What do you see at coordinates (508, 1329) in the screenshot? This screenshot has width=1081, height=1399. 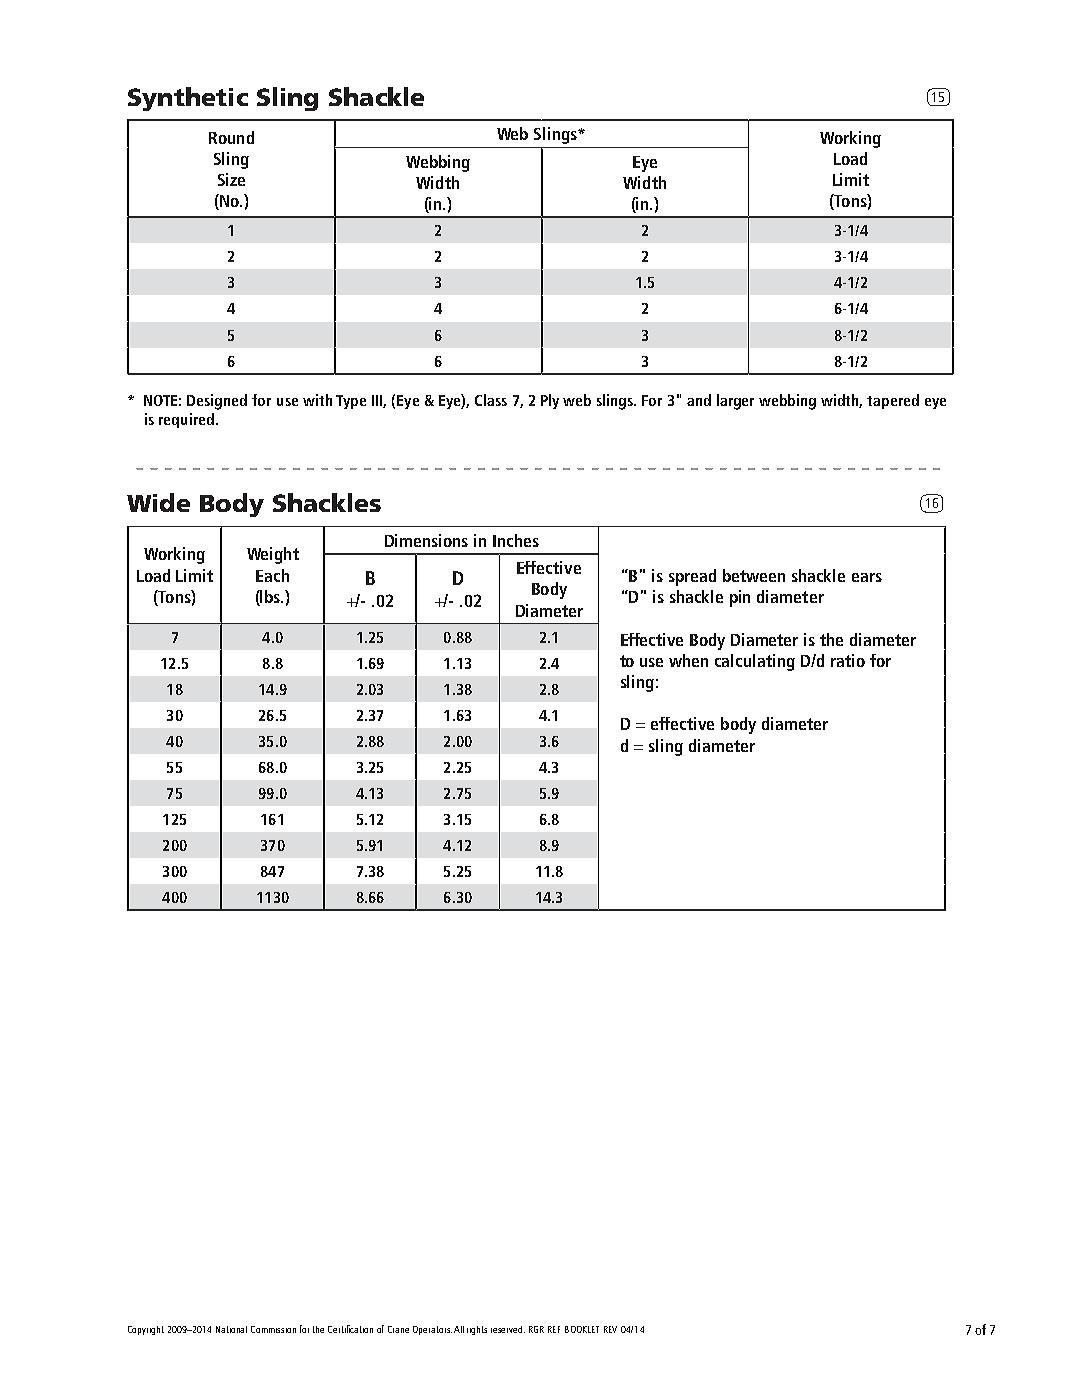 I see `reserved` at bounding box center [508, 1329].
